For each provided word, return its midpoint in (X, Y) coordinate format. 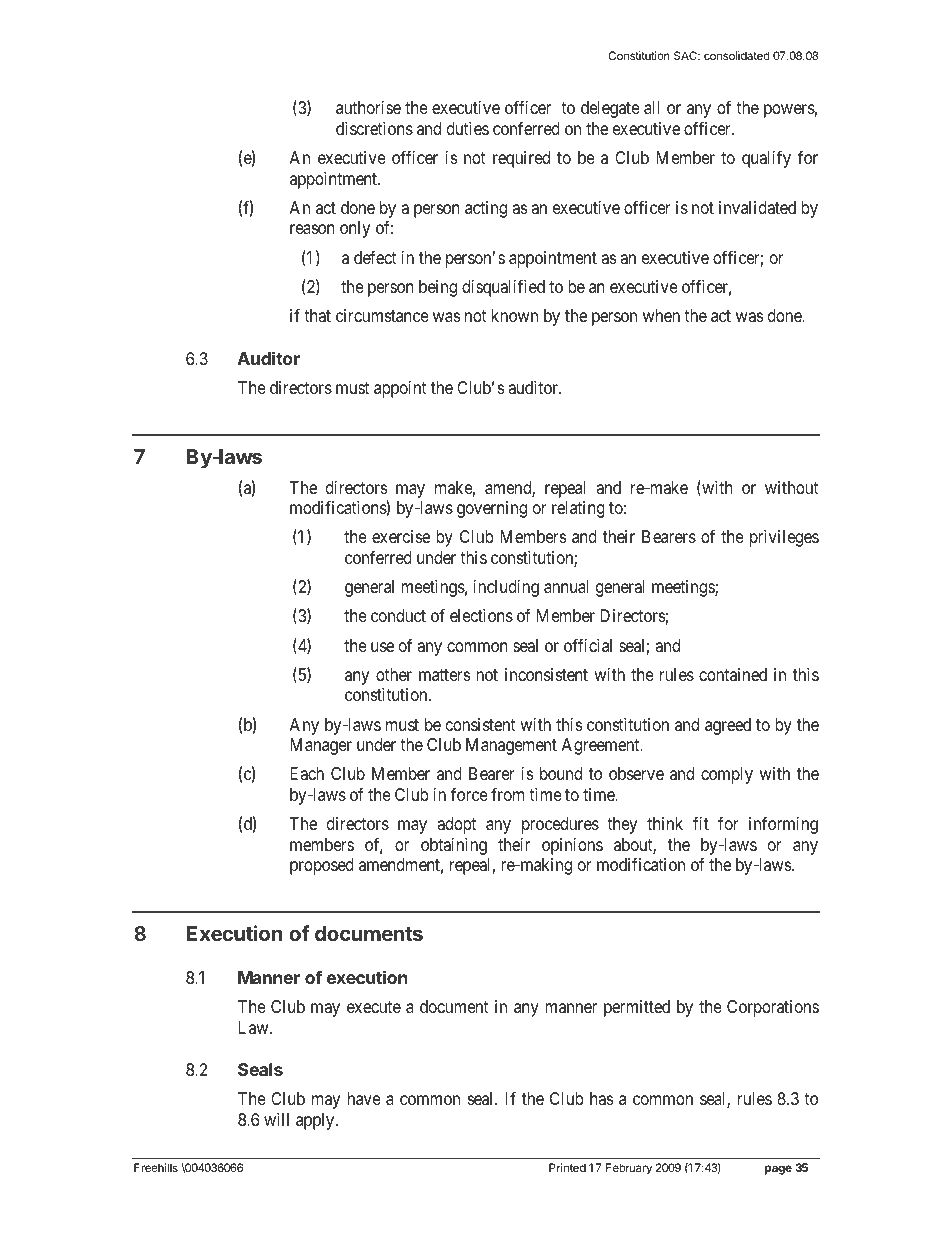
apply (316, 1121)
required (521, 159)
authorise (368, 107)
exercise (401, 536)
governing (492, 509)
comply (727, 775)
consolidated (737, 55)
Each (307, 774)
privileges (784, 538)
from (508, 794)
